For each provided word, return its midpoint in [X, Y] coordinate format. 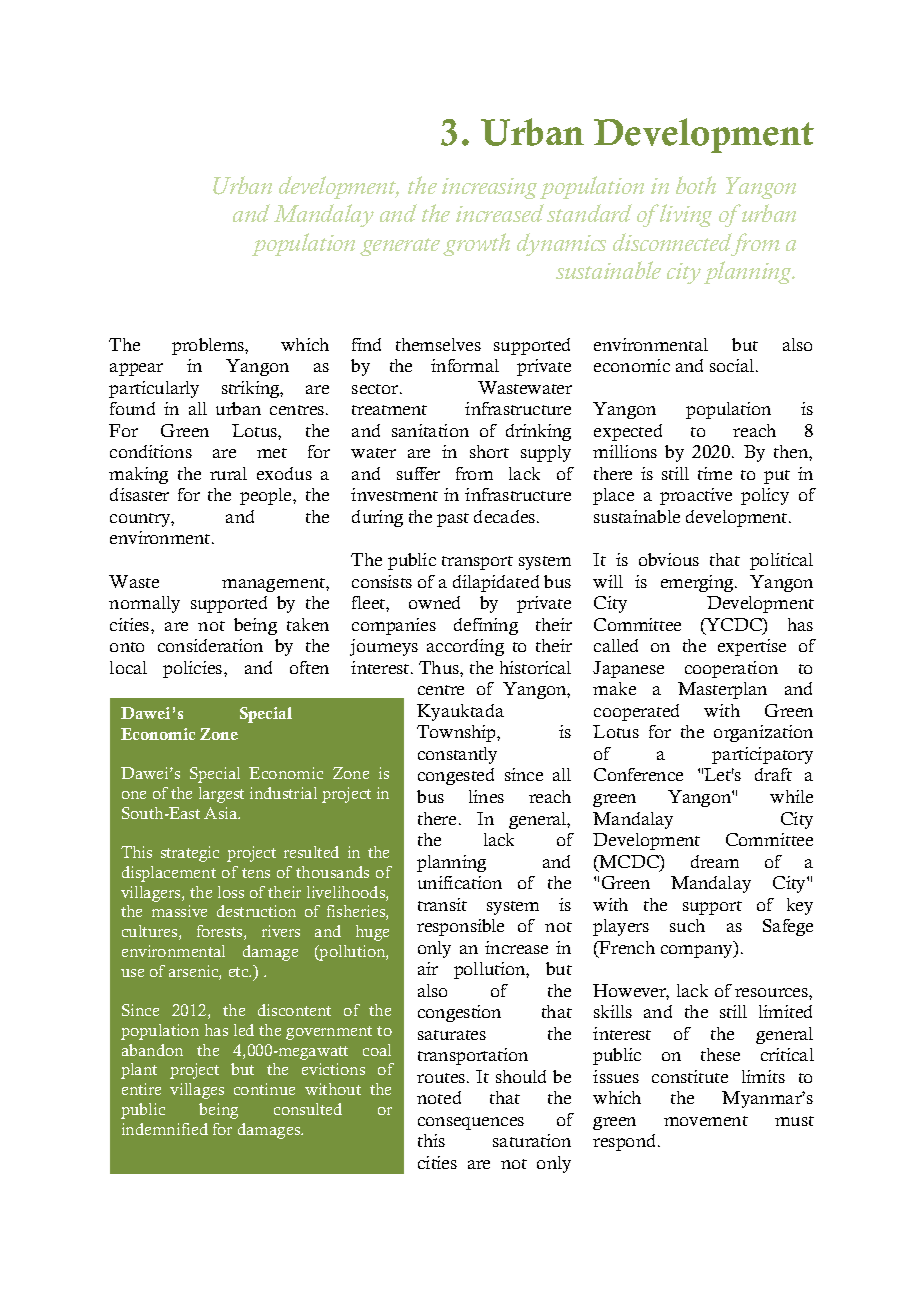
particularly [154, 389]
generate [400, 247]
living [685, 215]
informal [465, 365]
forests [221, 932]
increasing [489, 188]
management [274, 585]
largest [221, 795]
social [733, 365]
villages [197, 1091]
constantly [457, 755]
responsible [460, 927]
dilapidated [496, 583]
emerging [698, 583]
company [698, 951]
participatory [762, 755]
